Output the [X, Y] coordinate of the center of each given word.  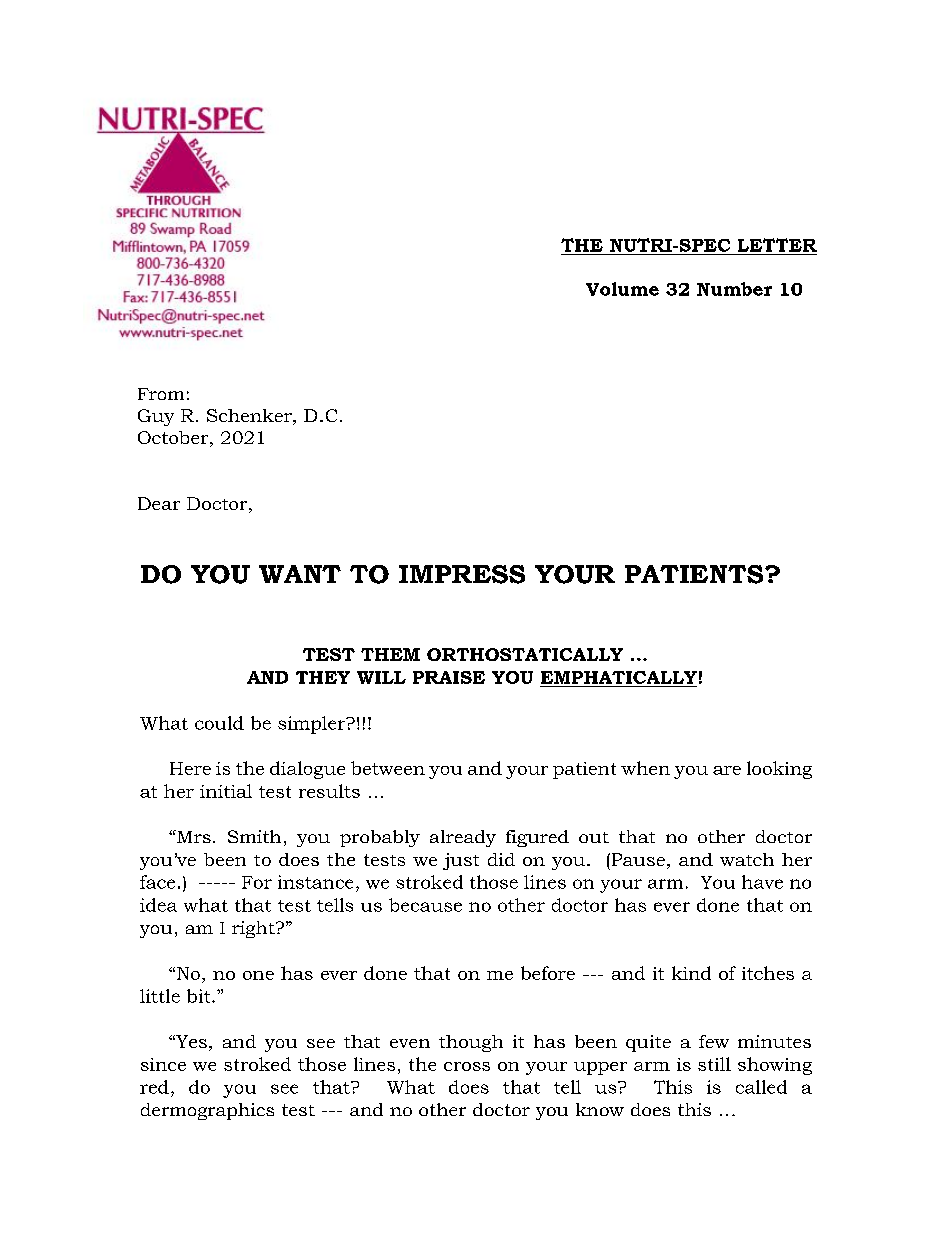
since [163, 1064]
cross [467, 1066]
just [461, 861]
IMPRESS [462, 574]
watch [747, 859]
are [727, 770]
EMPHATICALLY [618, 679]
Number [734, 289]
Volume [622, 289]
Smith [254, 836]
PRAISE [449, 677]
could [219, 723]
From [161, 394]
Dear [159, 503]
